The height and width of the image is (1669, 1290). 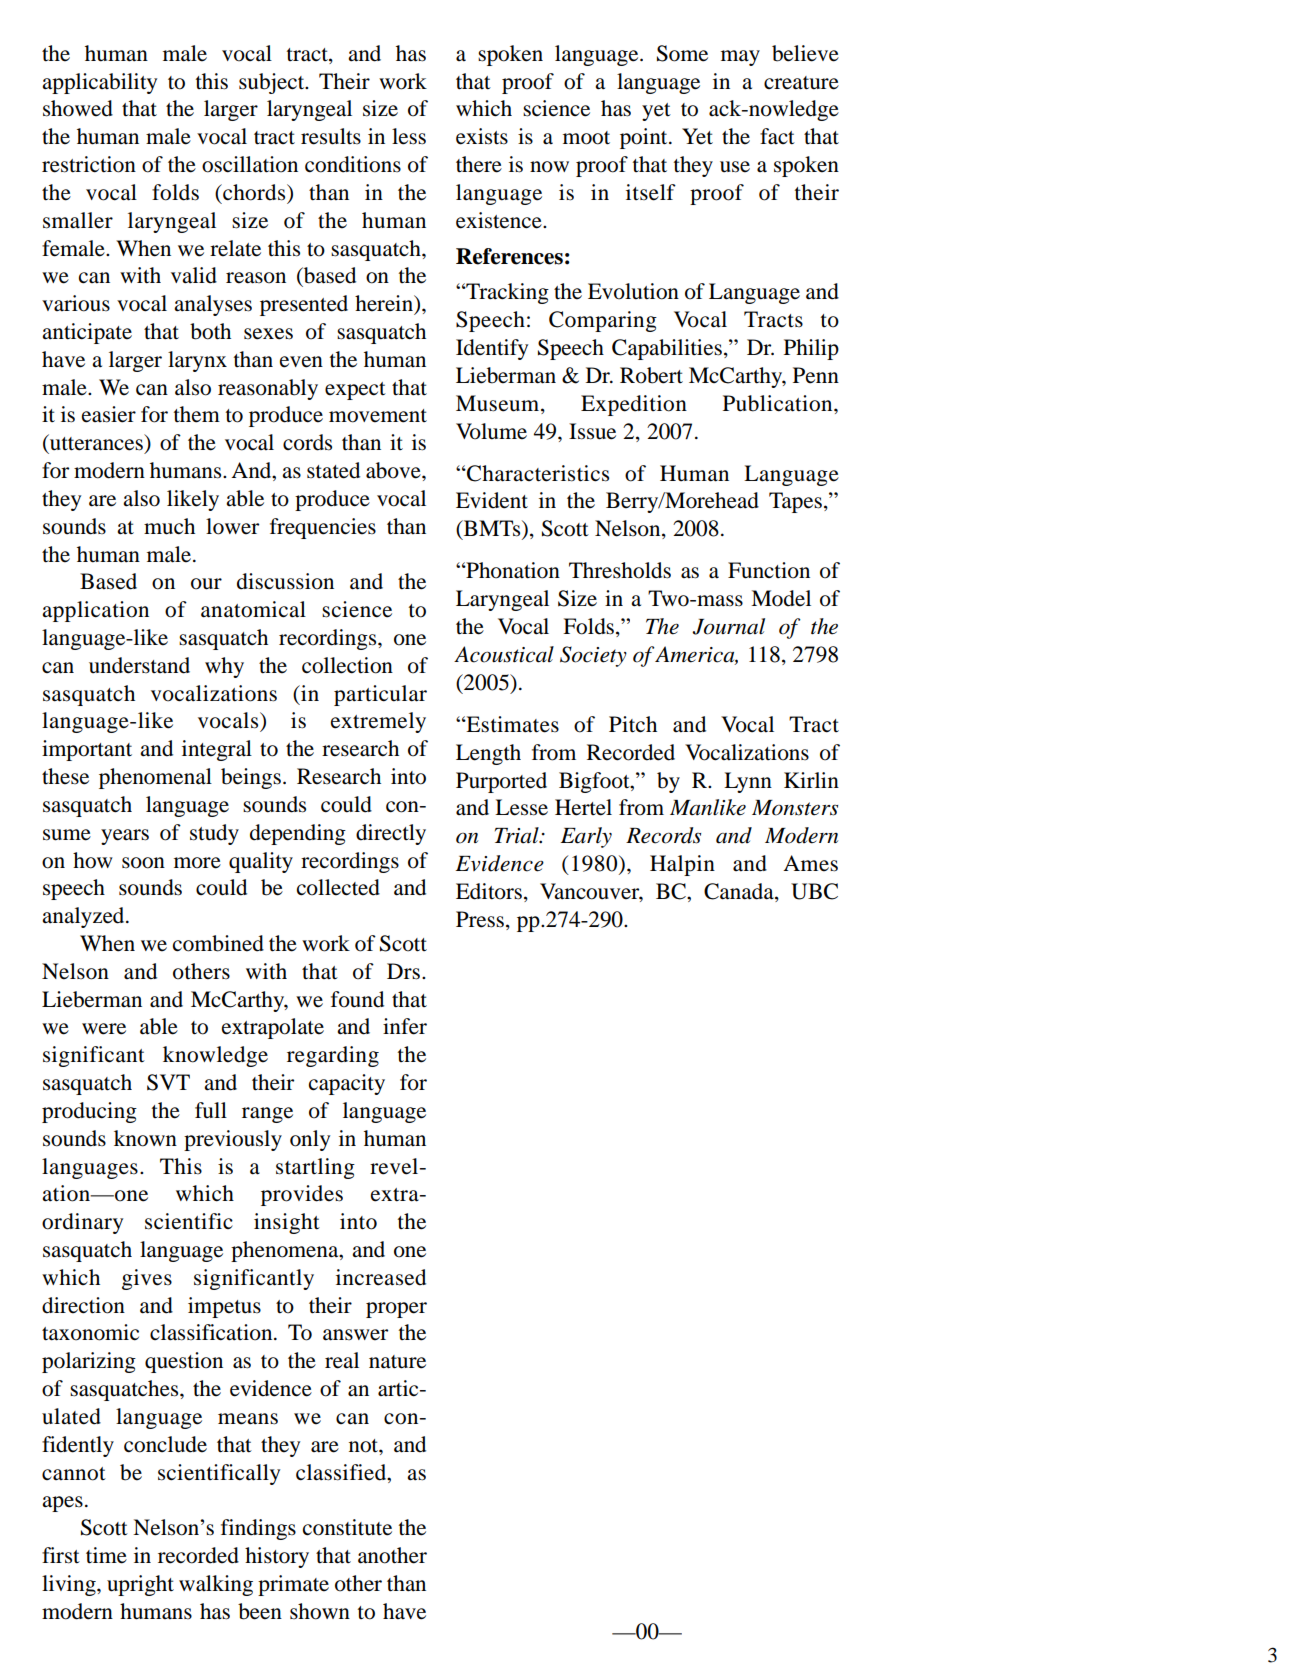 What do you see at coordinates (347, 1527) in the image?
I see `constitute` at bounding box center [347, 1527].
